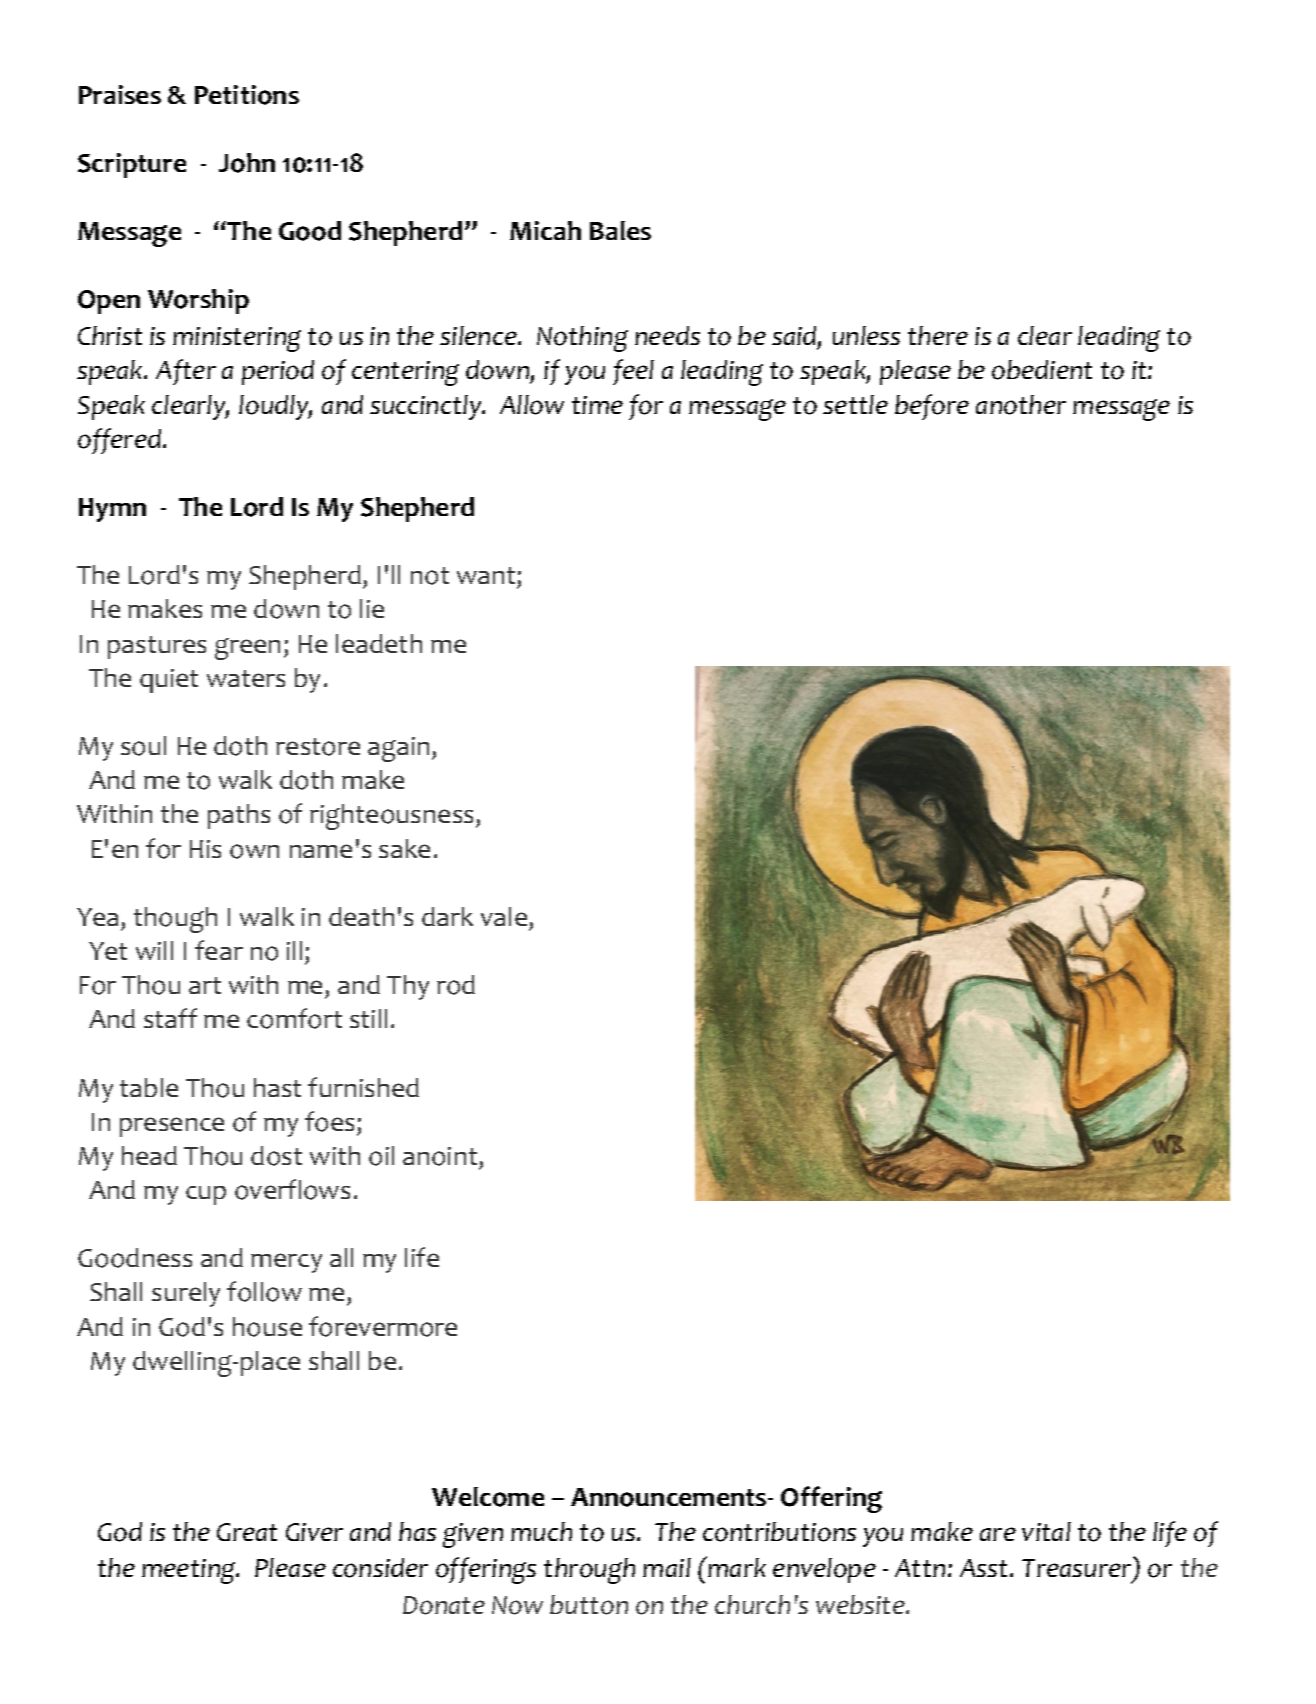 This screenshot has width=1316, height=1704. Describe the element at coordinates (247, 163) in the screenshot. I see `John` at that location.
